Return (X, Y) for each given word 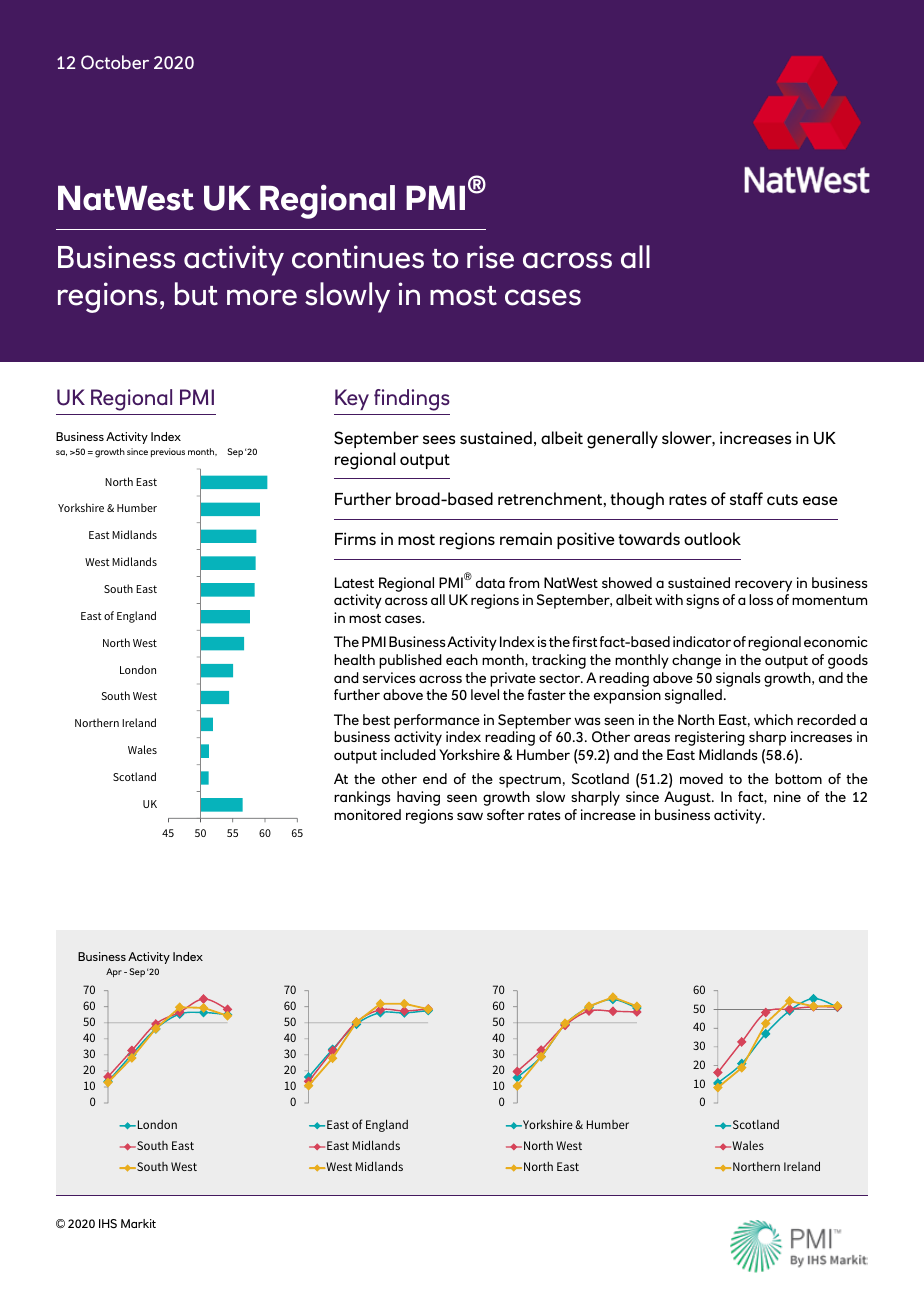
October (115, 62)
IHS (108, 1224)
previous (168, 452)
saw (470, 816)
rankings (362, 798)
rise (490, 257)
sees (439, 439)
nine (787, 796)
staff (746, 498)
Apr (114, 972)
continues (358, 257)
